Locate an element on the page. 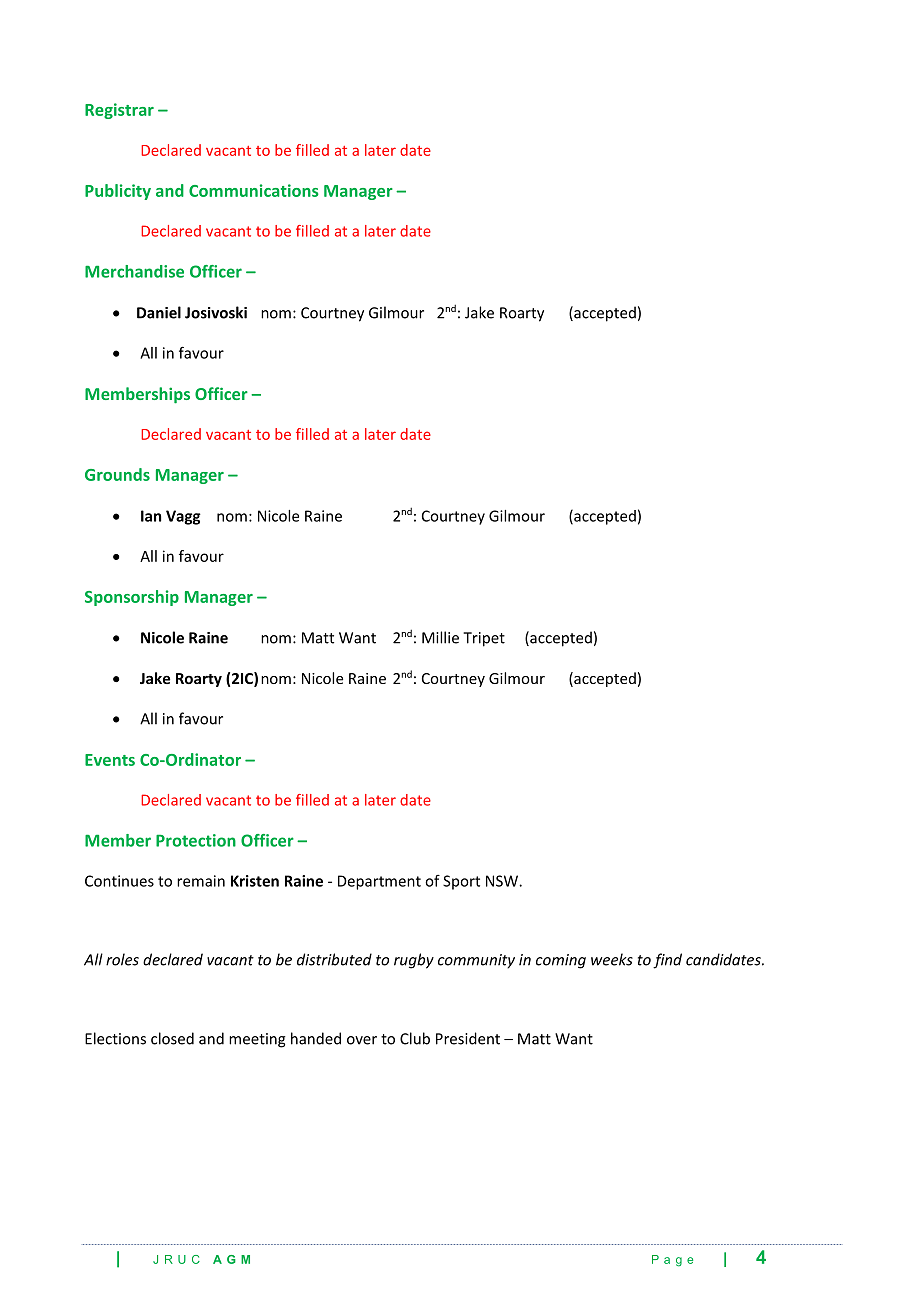 The height and width of the image is (1308, 924). Registrar is located at coordinates (119, 111).
